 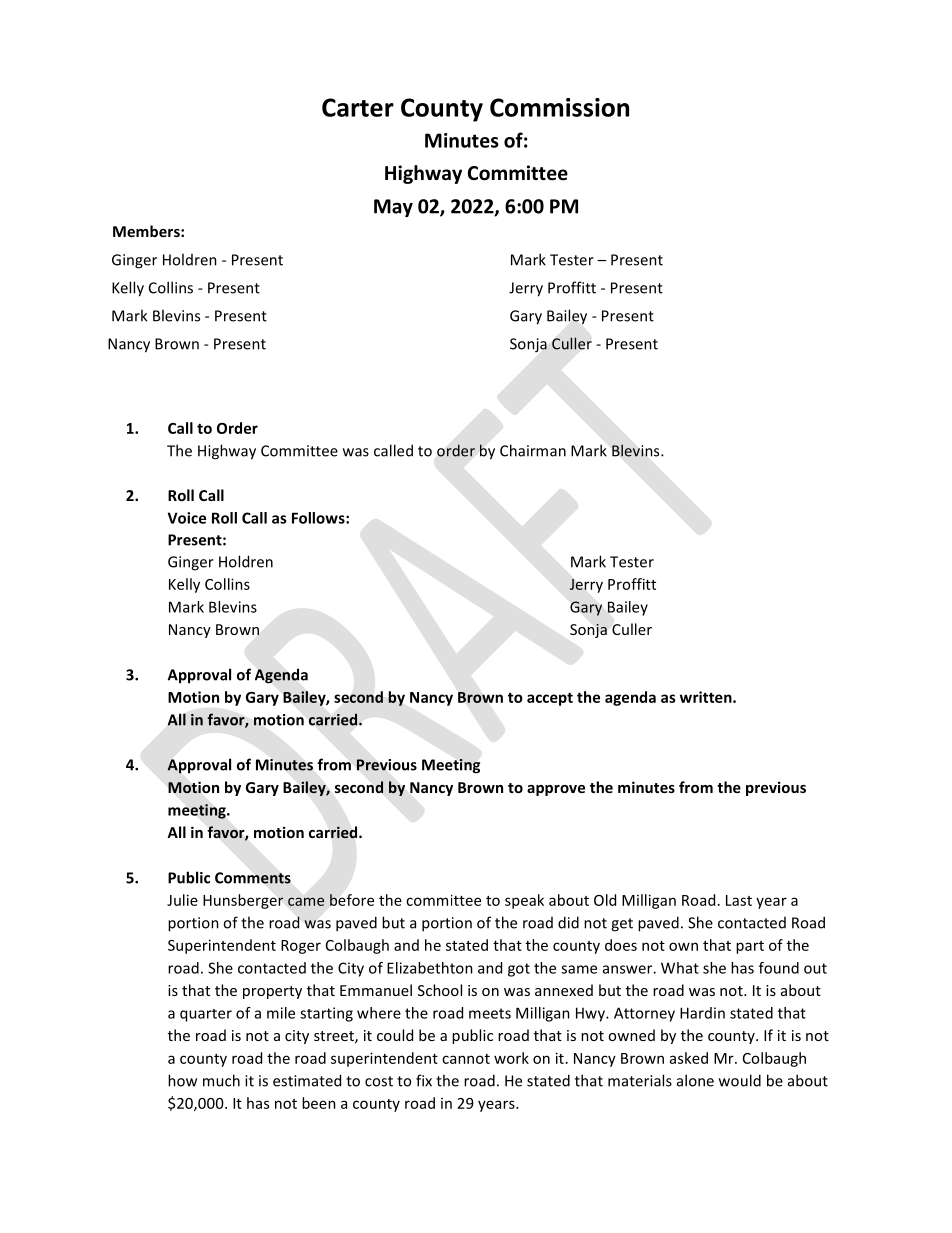 I want to click on accept, so click(x=550, y=699).
